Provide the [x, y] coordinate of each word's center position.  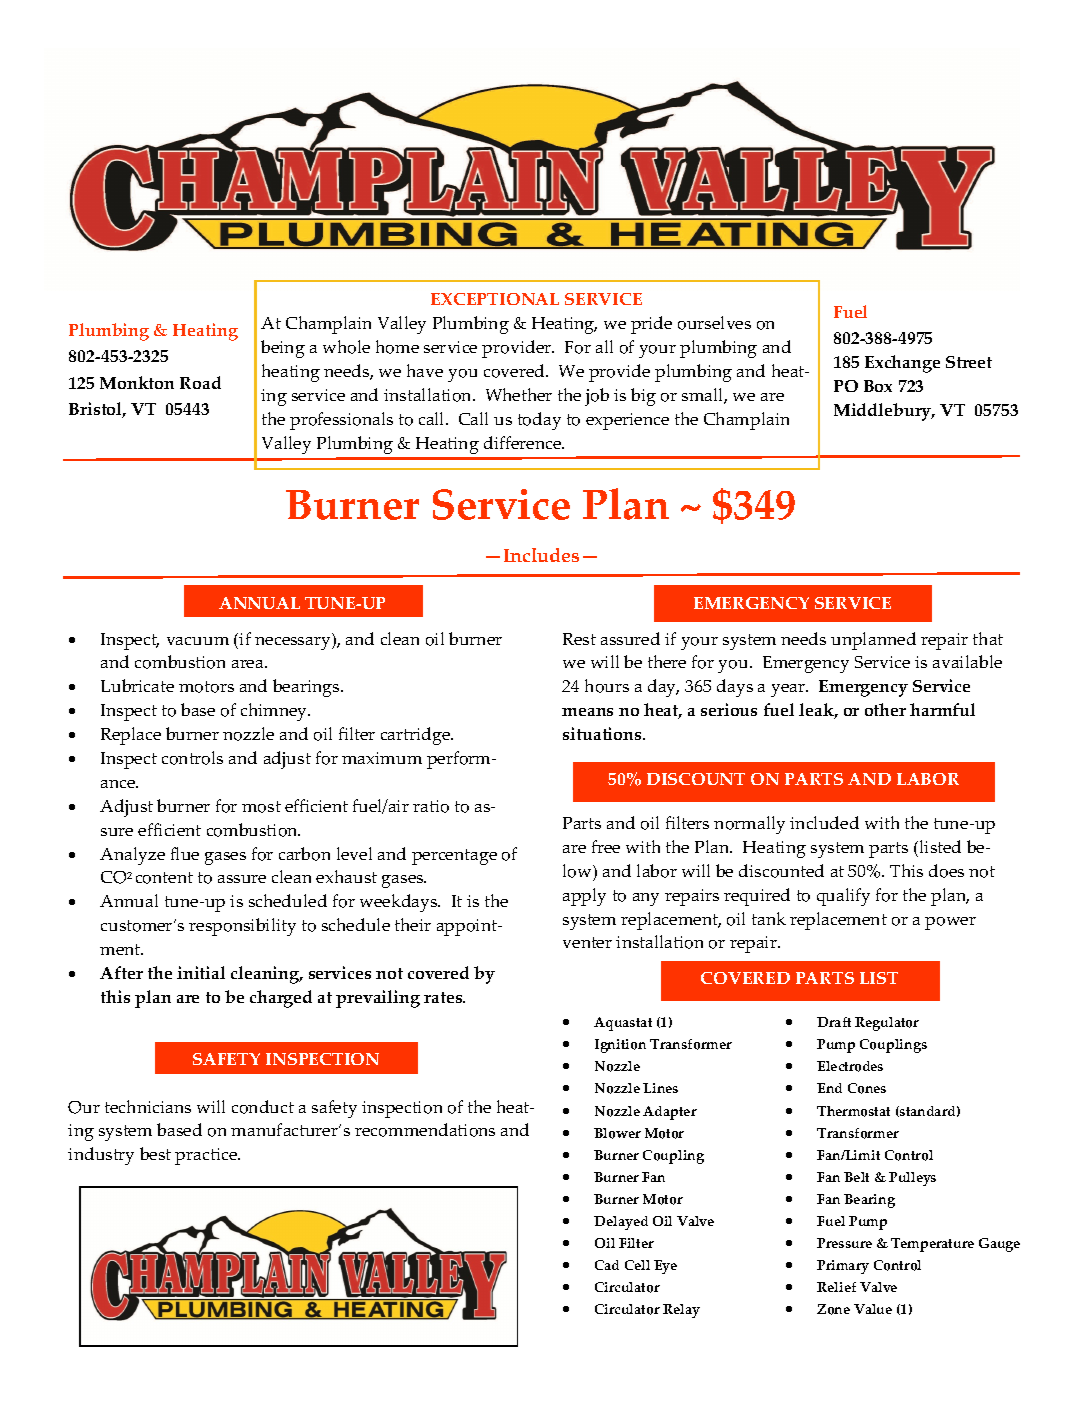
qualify [843, 897]
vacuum [198, 641]
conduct [263, 1107]
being [283, 349]
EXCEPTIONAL [495, 299]
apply [584, 897]
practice [207, 1156]
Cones [867, 1088]
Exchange [902, 364]
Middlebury [884, 412]
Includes [541, 555]
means [587, 712]
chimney [275, 712]
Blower [617, 1133]
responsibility [242, 927]
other [885, 709]
